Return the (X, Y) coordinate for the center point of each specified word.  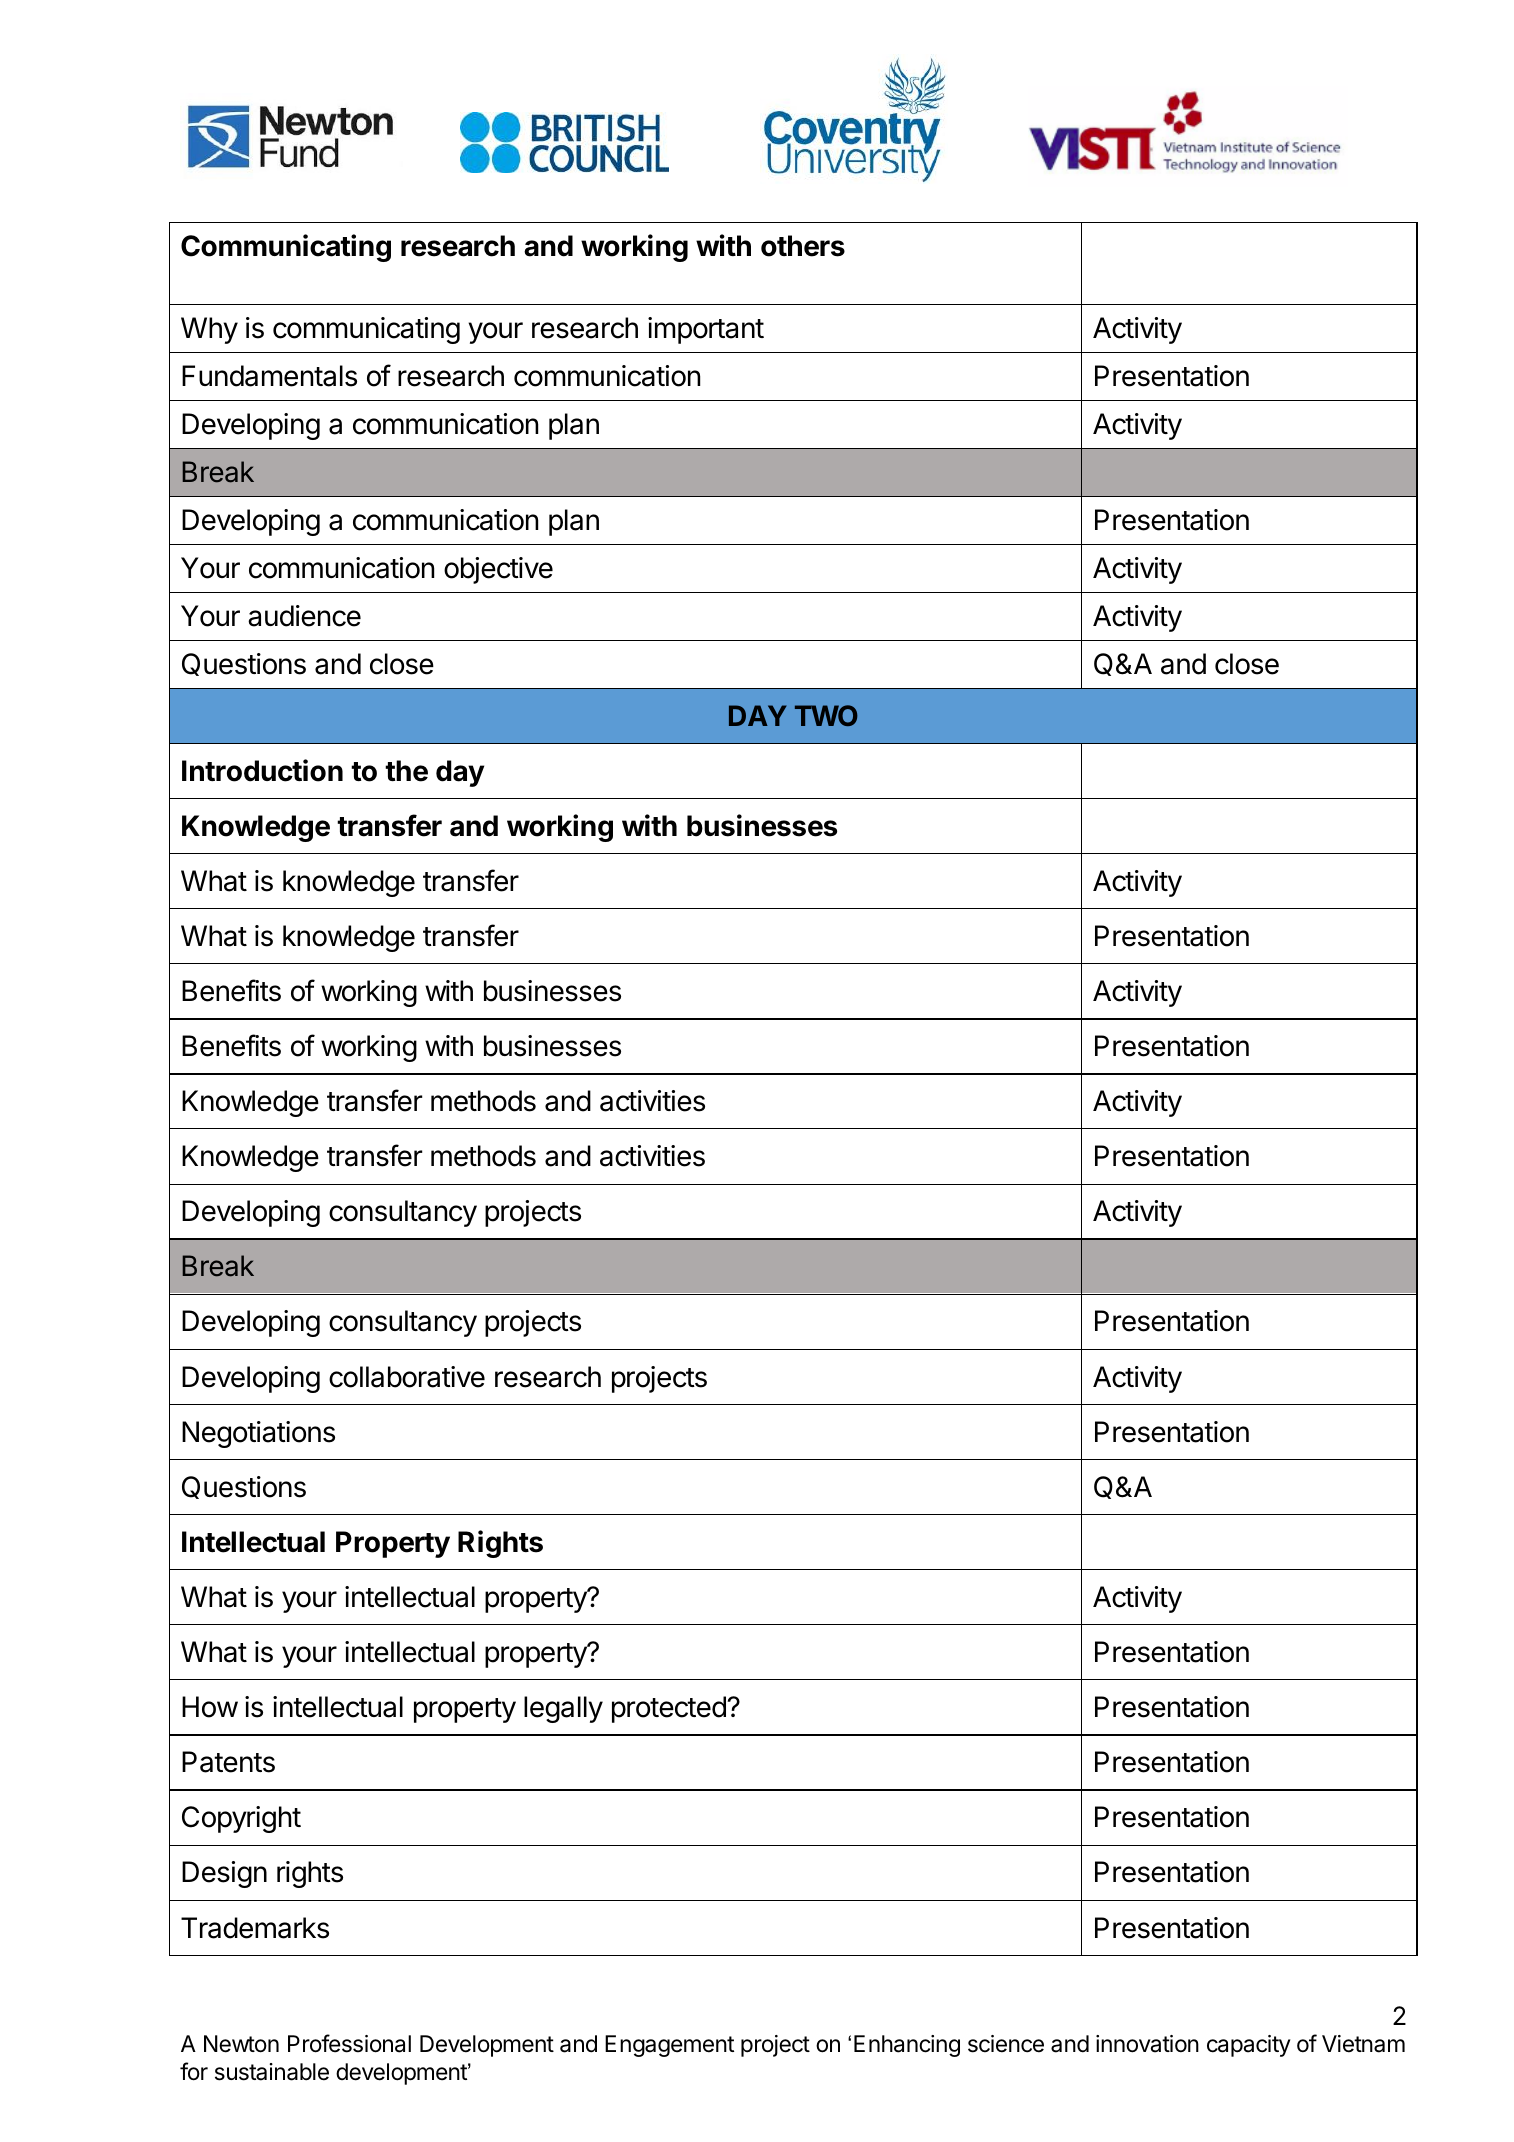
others (803, 246)
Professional (349, 2043)
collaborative (407, 1377)
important (706, 330)
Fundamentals (269, 376)
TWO (826, 715)
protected (670, 1709)
